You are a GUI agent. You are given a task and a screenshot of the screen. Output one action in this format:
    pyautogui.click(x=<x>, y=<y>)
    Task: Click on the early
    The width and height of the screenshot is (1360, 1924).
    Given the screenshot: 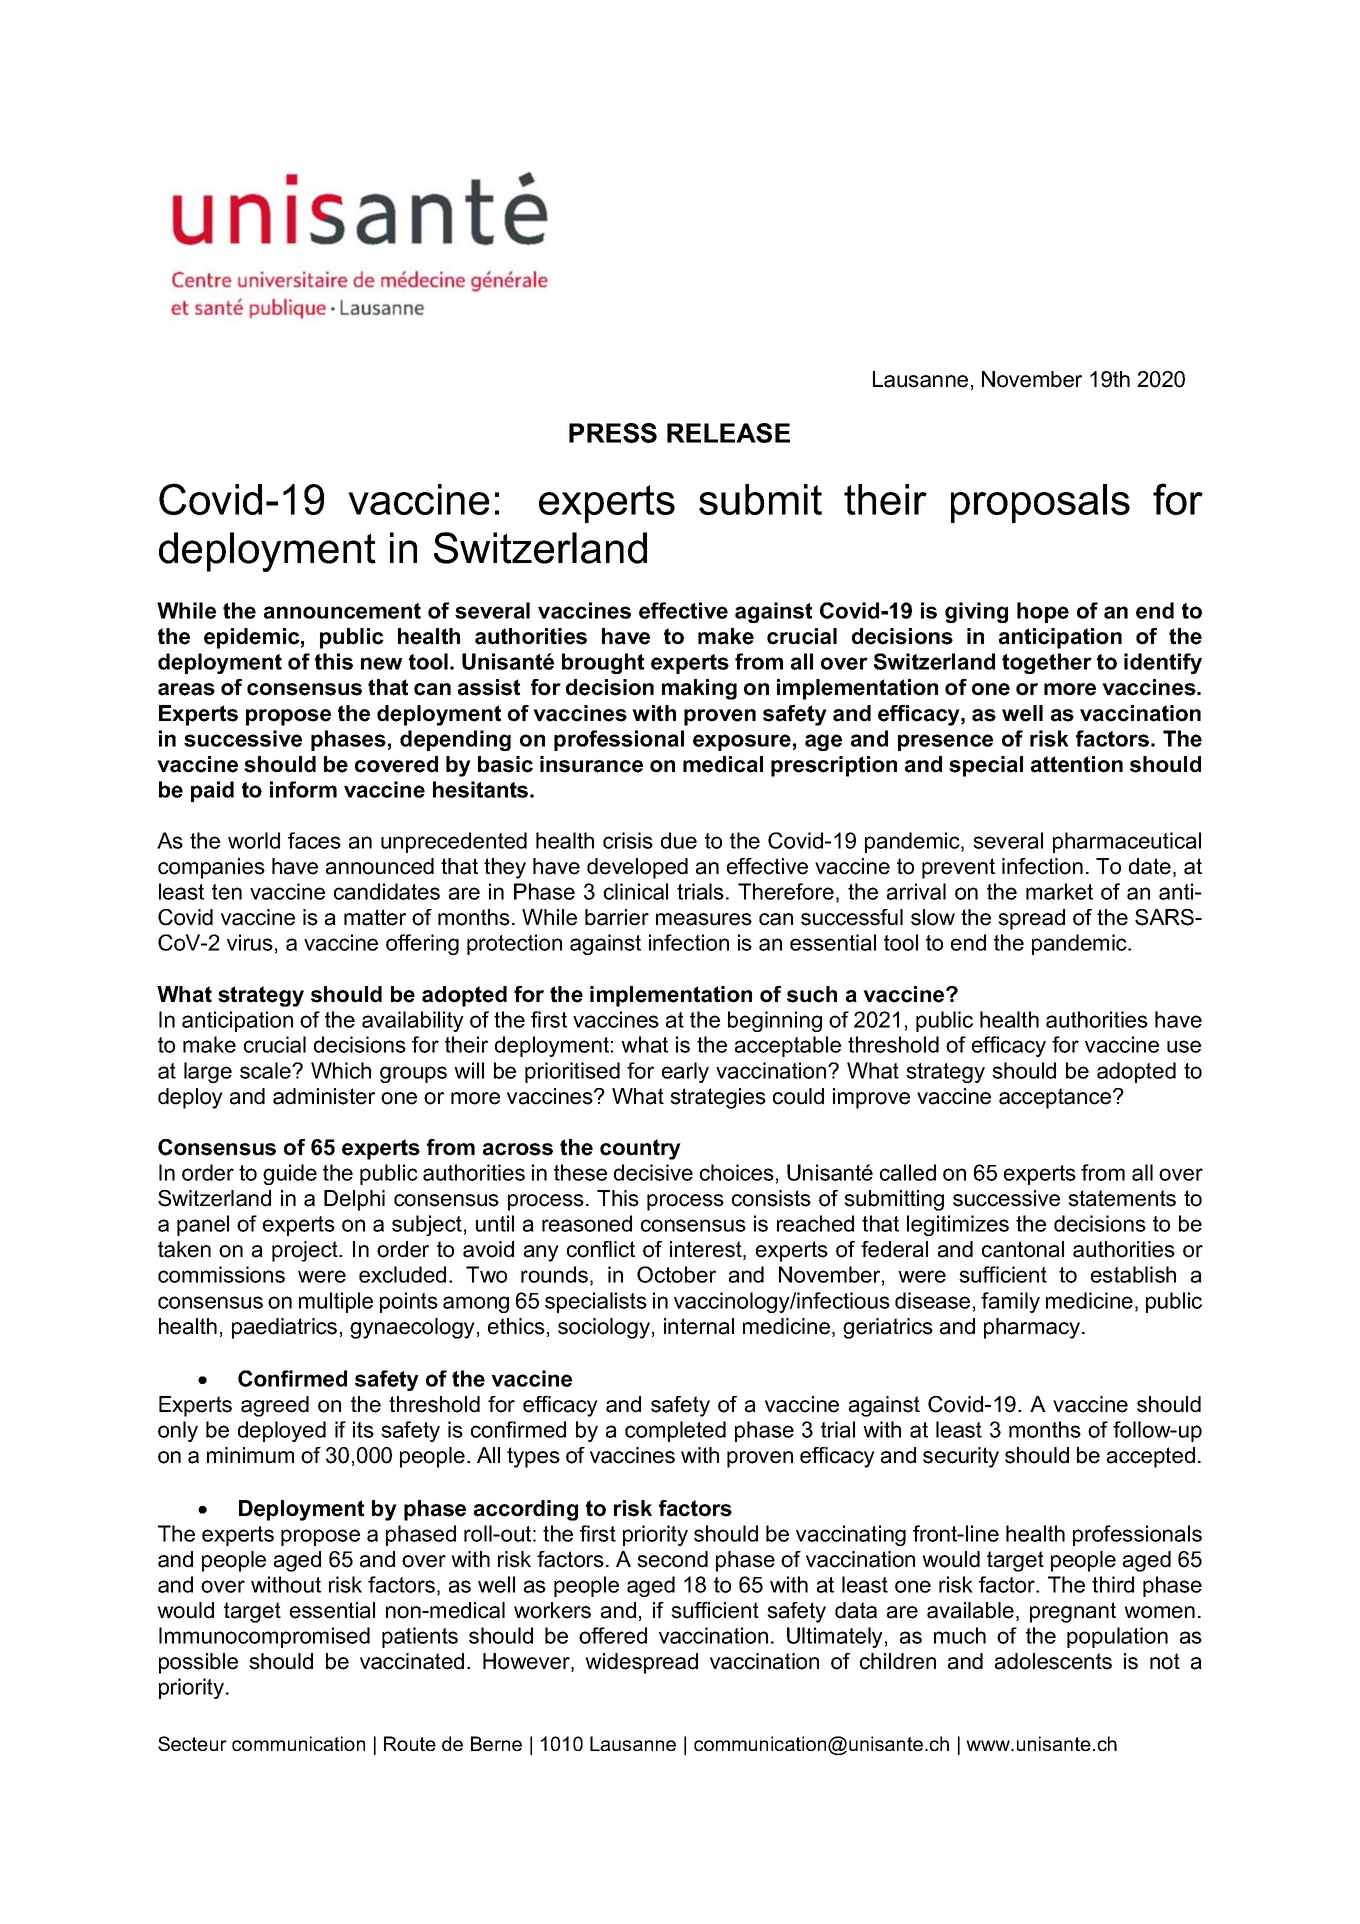 What is the action you would take?
    pyautogui.click(x=685, y=1072)
